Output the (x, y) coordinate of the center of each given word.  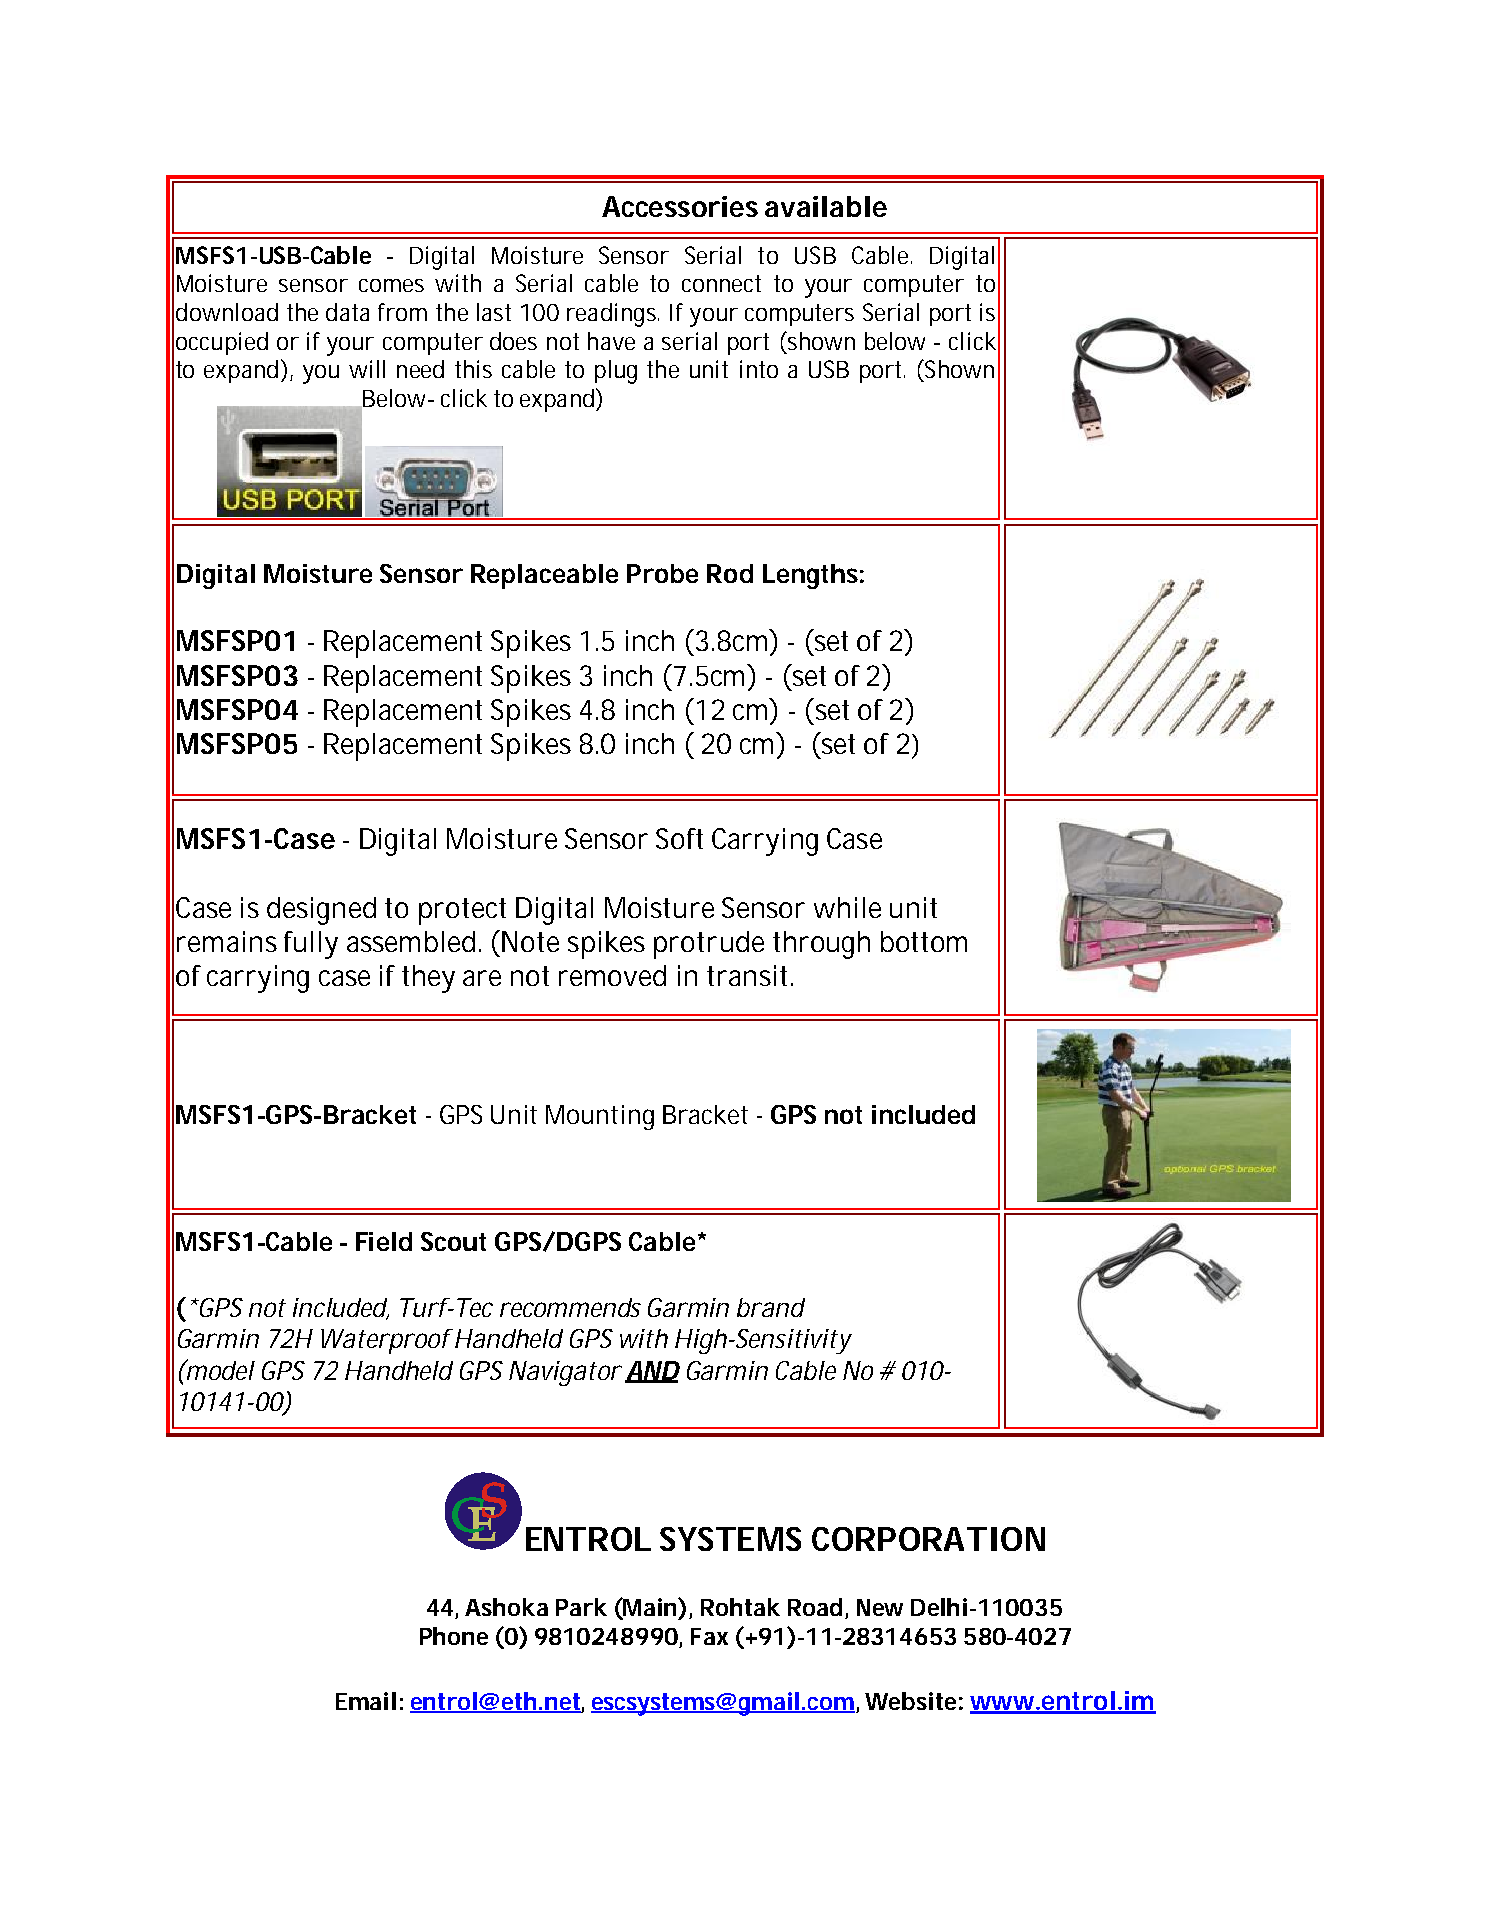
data (347, 312)
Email (366, 1701)
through (821, 945)
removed (612, 975)
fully (311, 945)
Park (581, 1607)
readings (613, 315)
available (826, 206)
